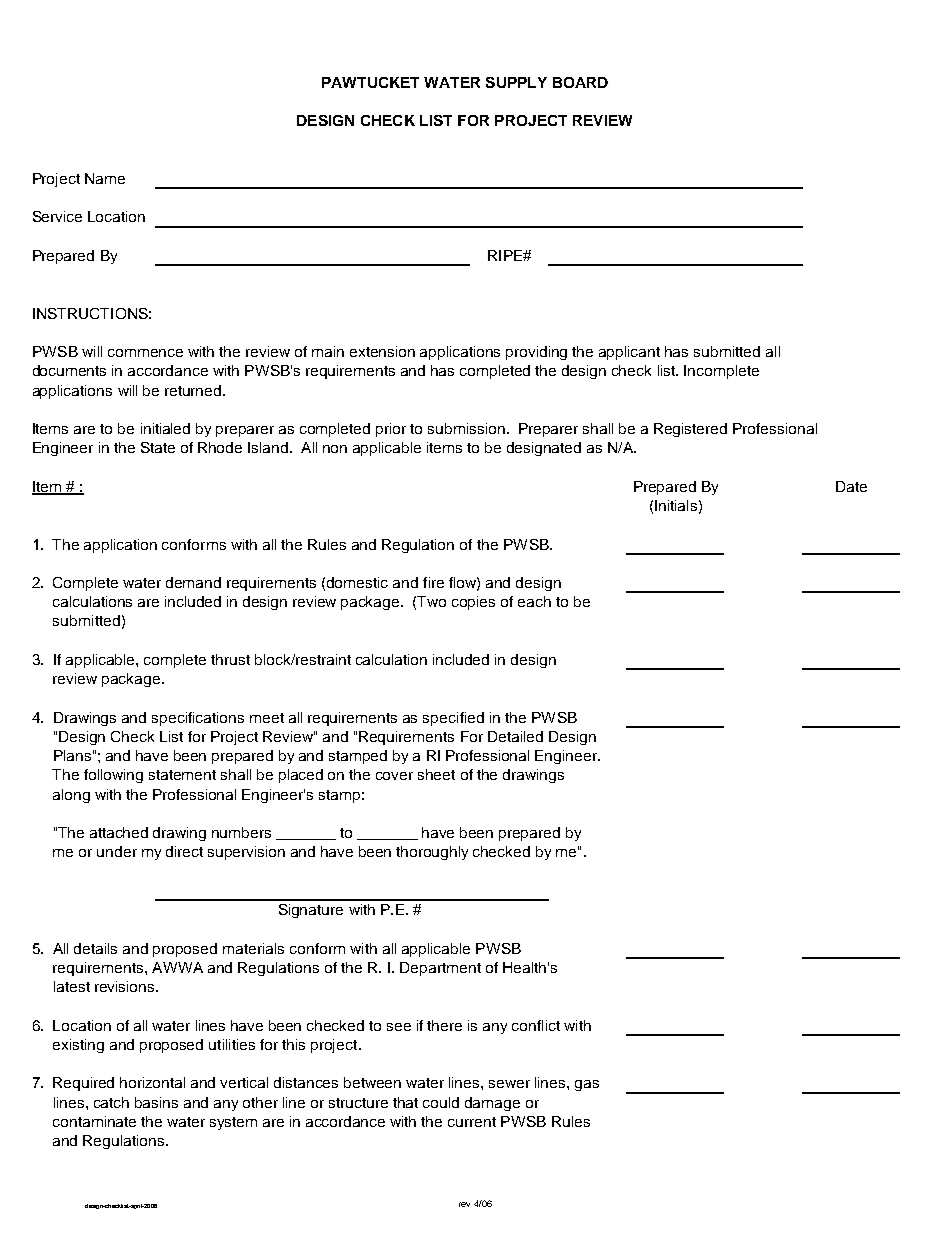 The height and width of the page is (1233, 952). I want to click on Rhode, so click(220, 447).
